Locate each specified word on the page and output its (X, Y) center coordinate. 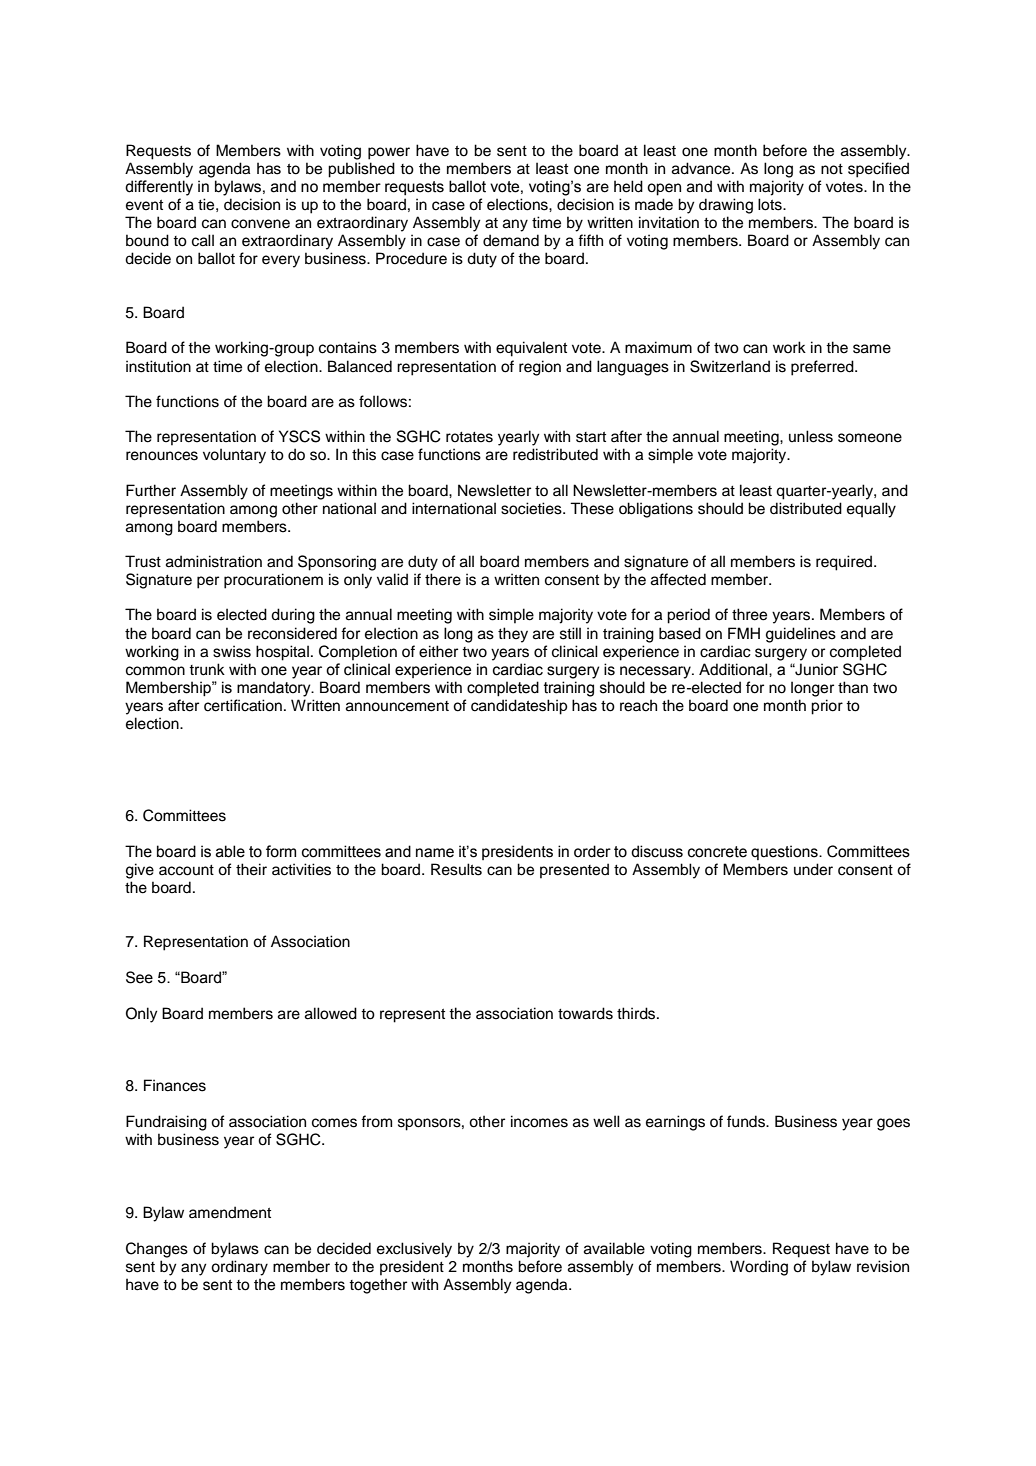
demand (511, 240)
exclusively (414, 1250)
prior (827, 707)
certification (243, 705)
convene (260, 224)
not (832, 169)
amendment (230, 1212)
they (513, 635)
